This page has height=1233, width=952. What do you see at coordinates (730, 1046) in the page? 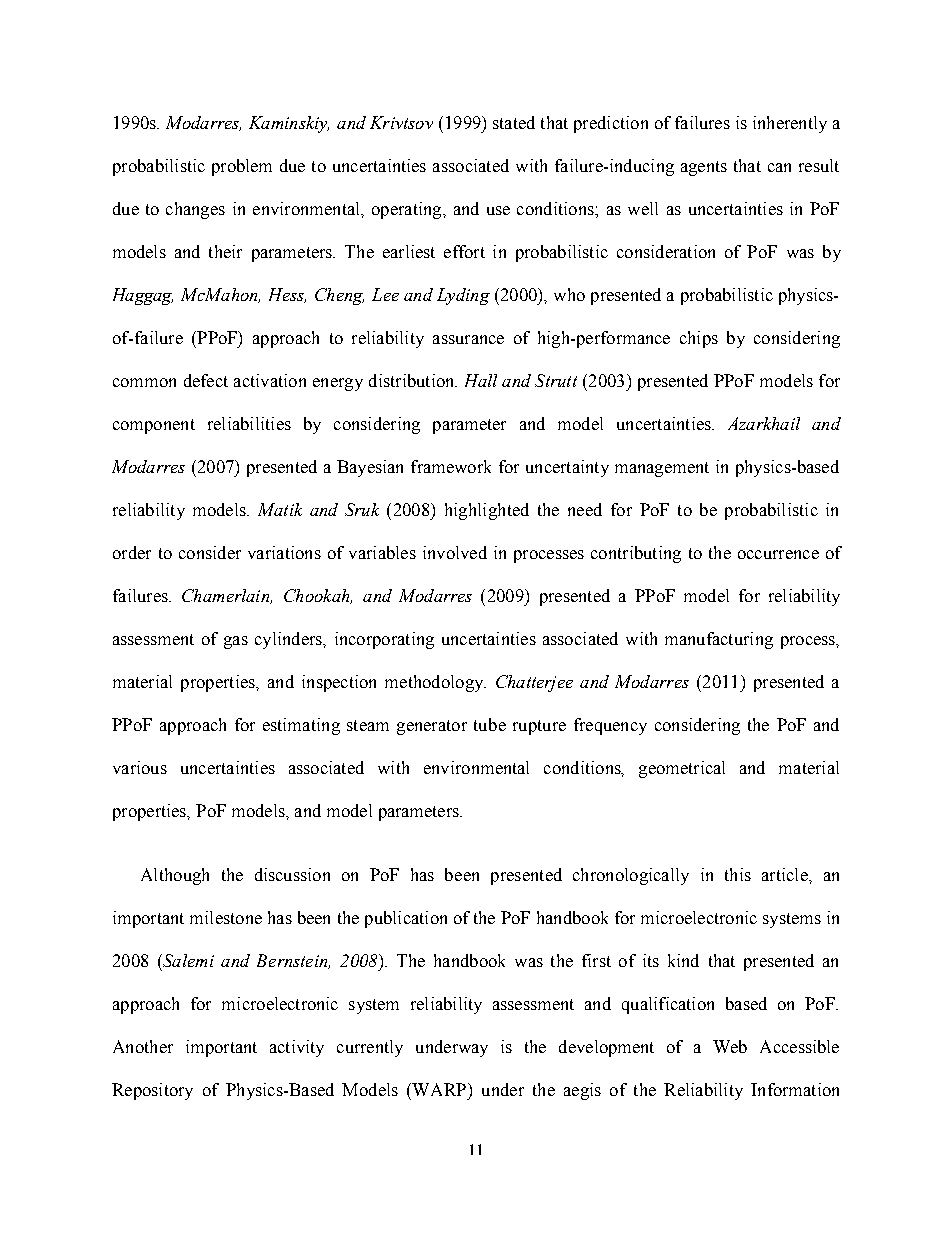
I see `Web` at bounding box center [730, 1046].
